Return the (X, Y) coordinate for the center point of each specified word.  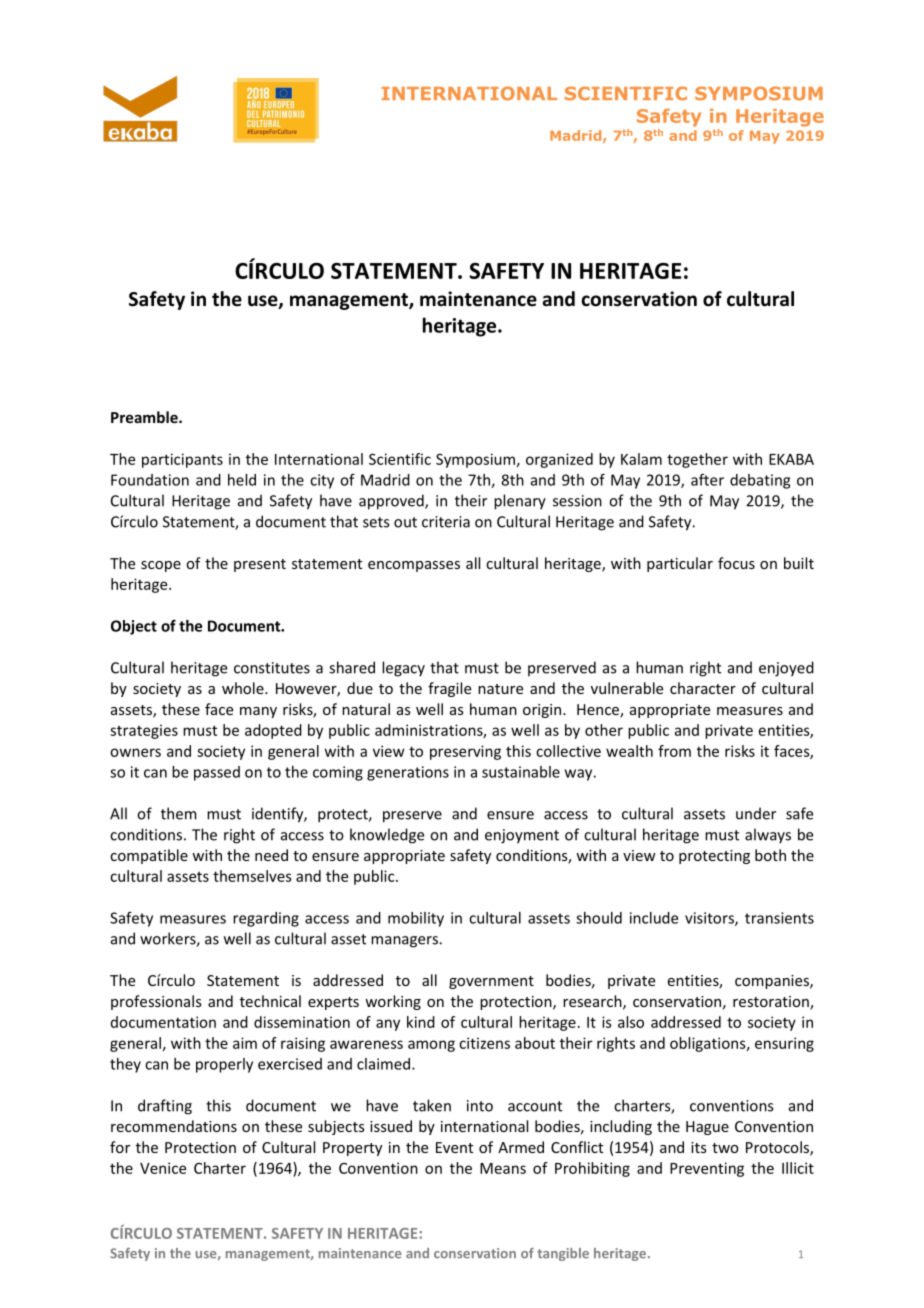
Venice (163, 1168)
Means (503, 1168)
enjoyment (522, 836)
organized (559, 460)
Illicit (798, 1168)
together (697, 460)
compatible (149, 856)
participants (182, 460)
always (768, 836)
